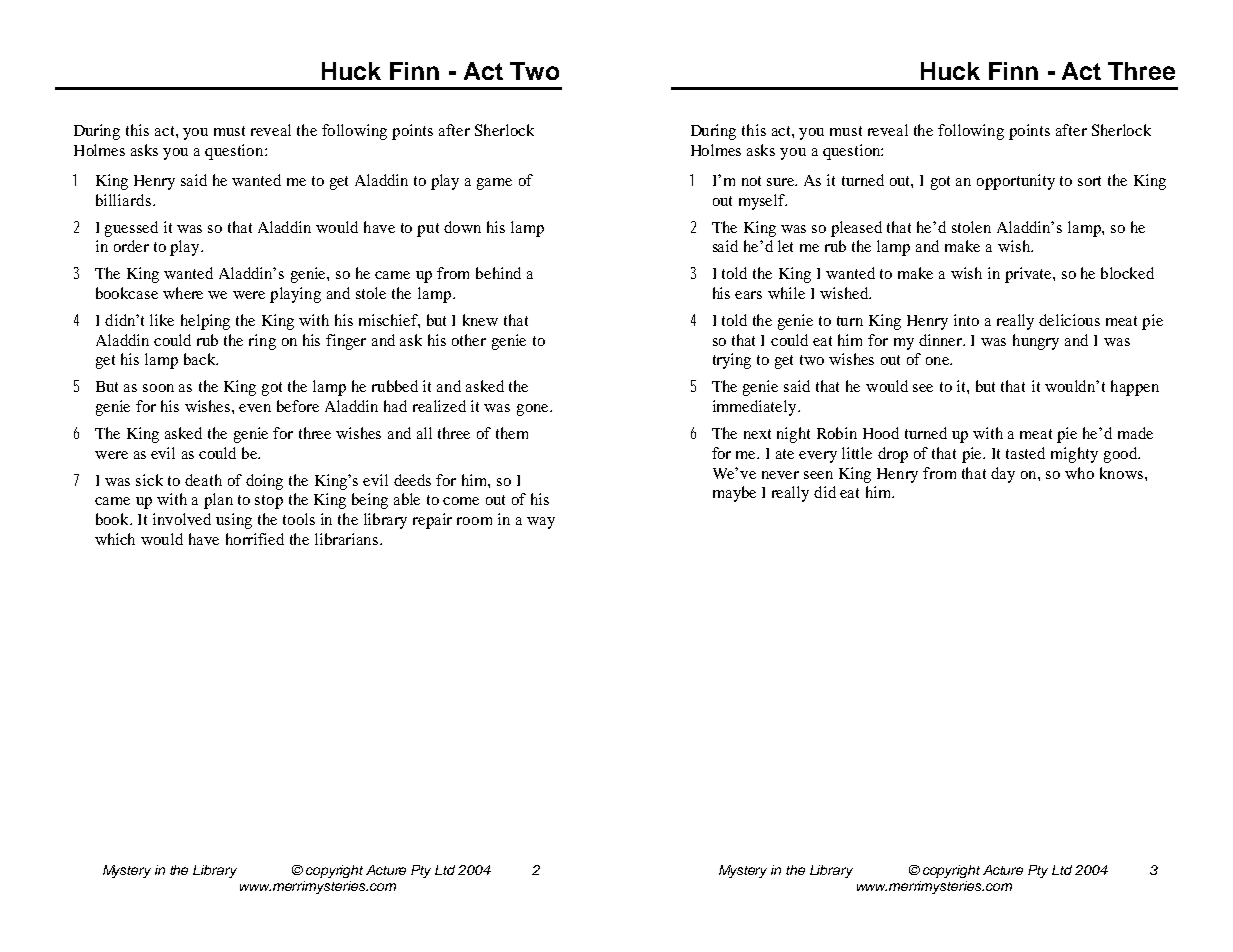  I want to click on using, so click(234, 521).
